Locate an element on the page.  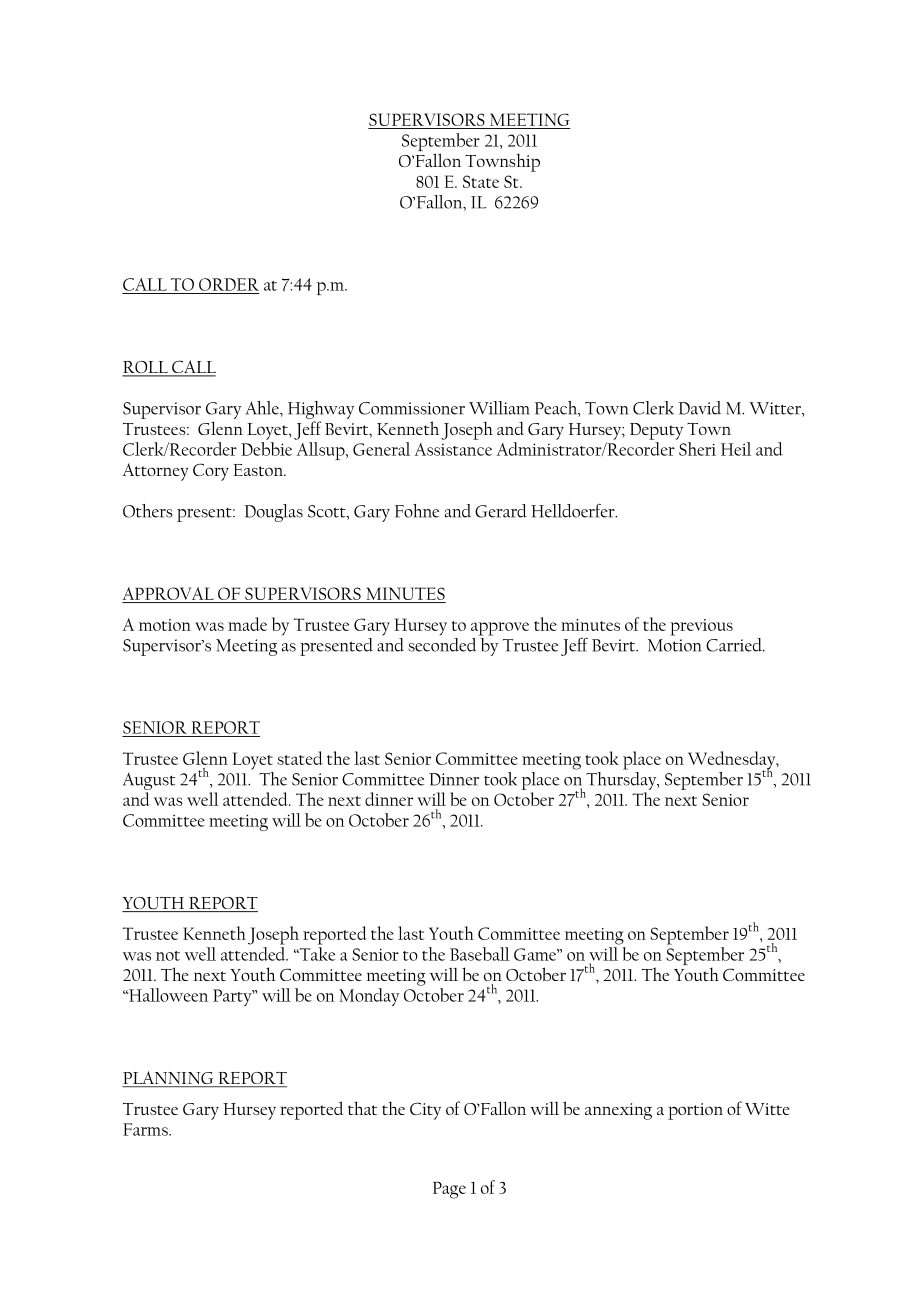
Baseball is located at coordinates (480, 954).
